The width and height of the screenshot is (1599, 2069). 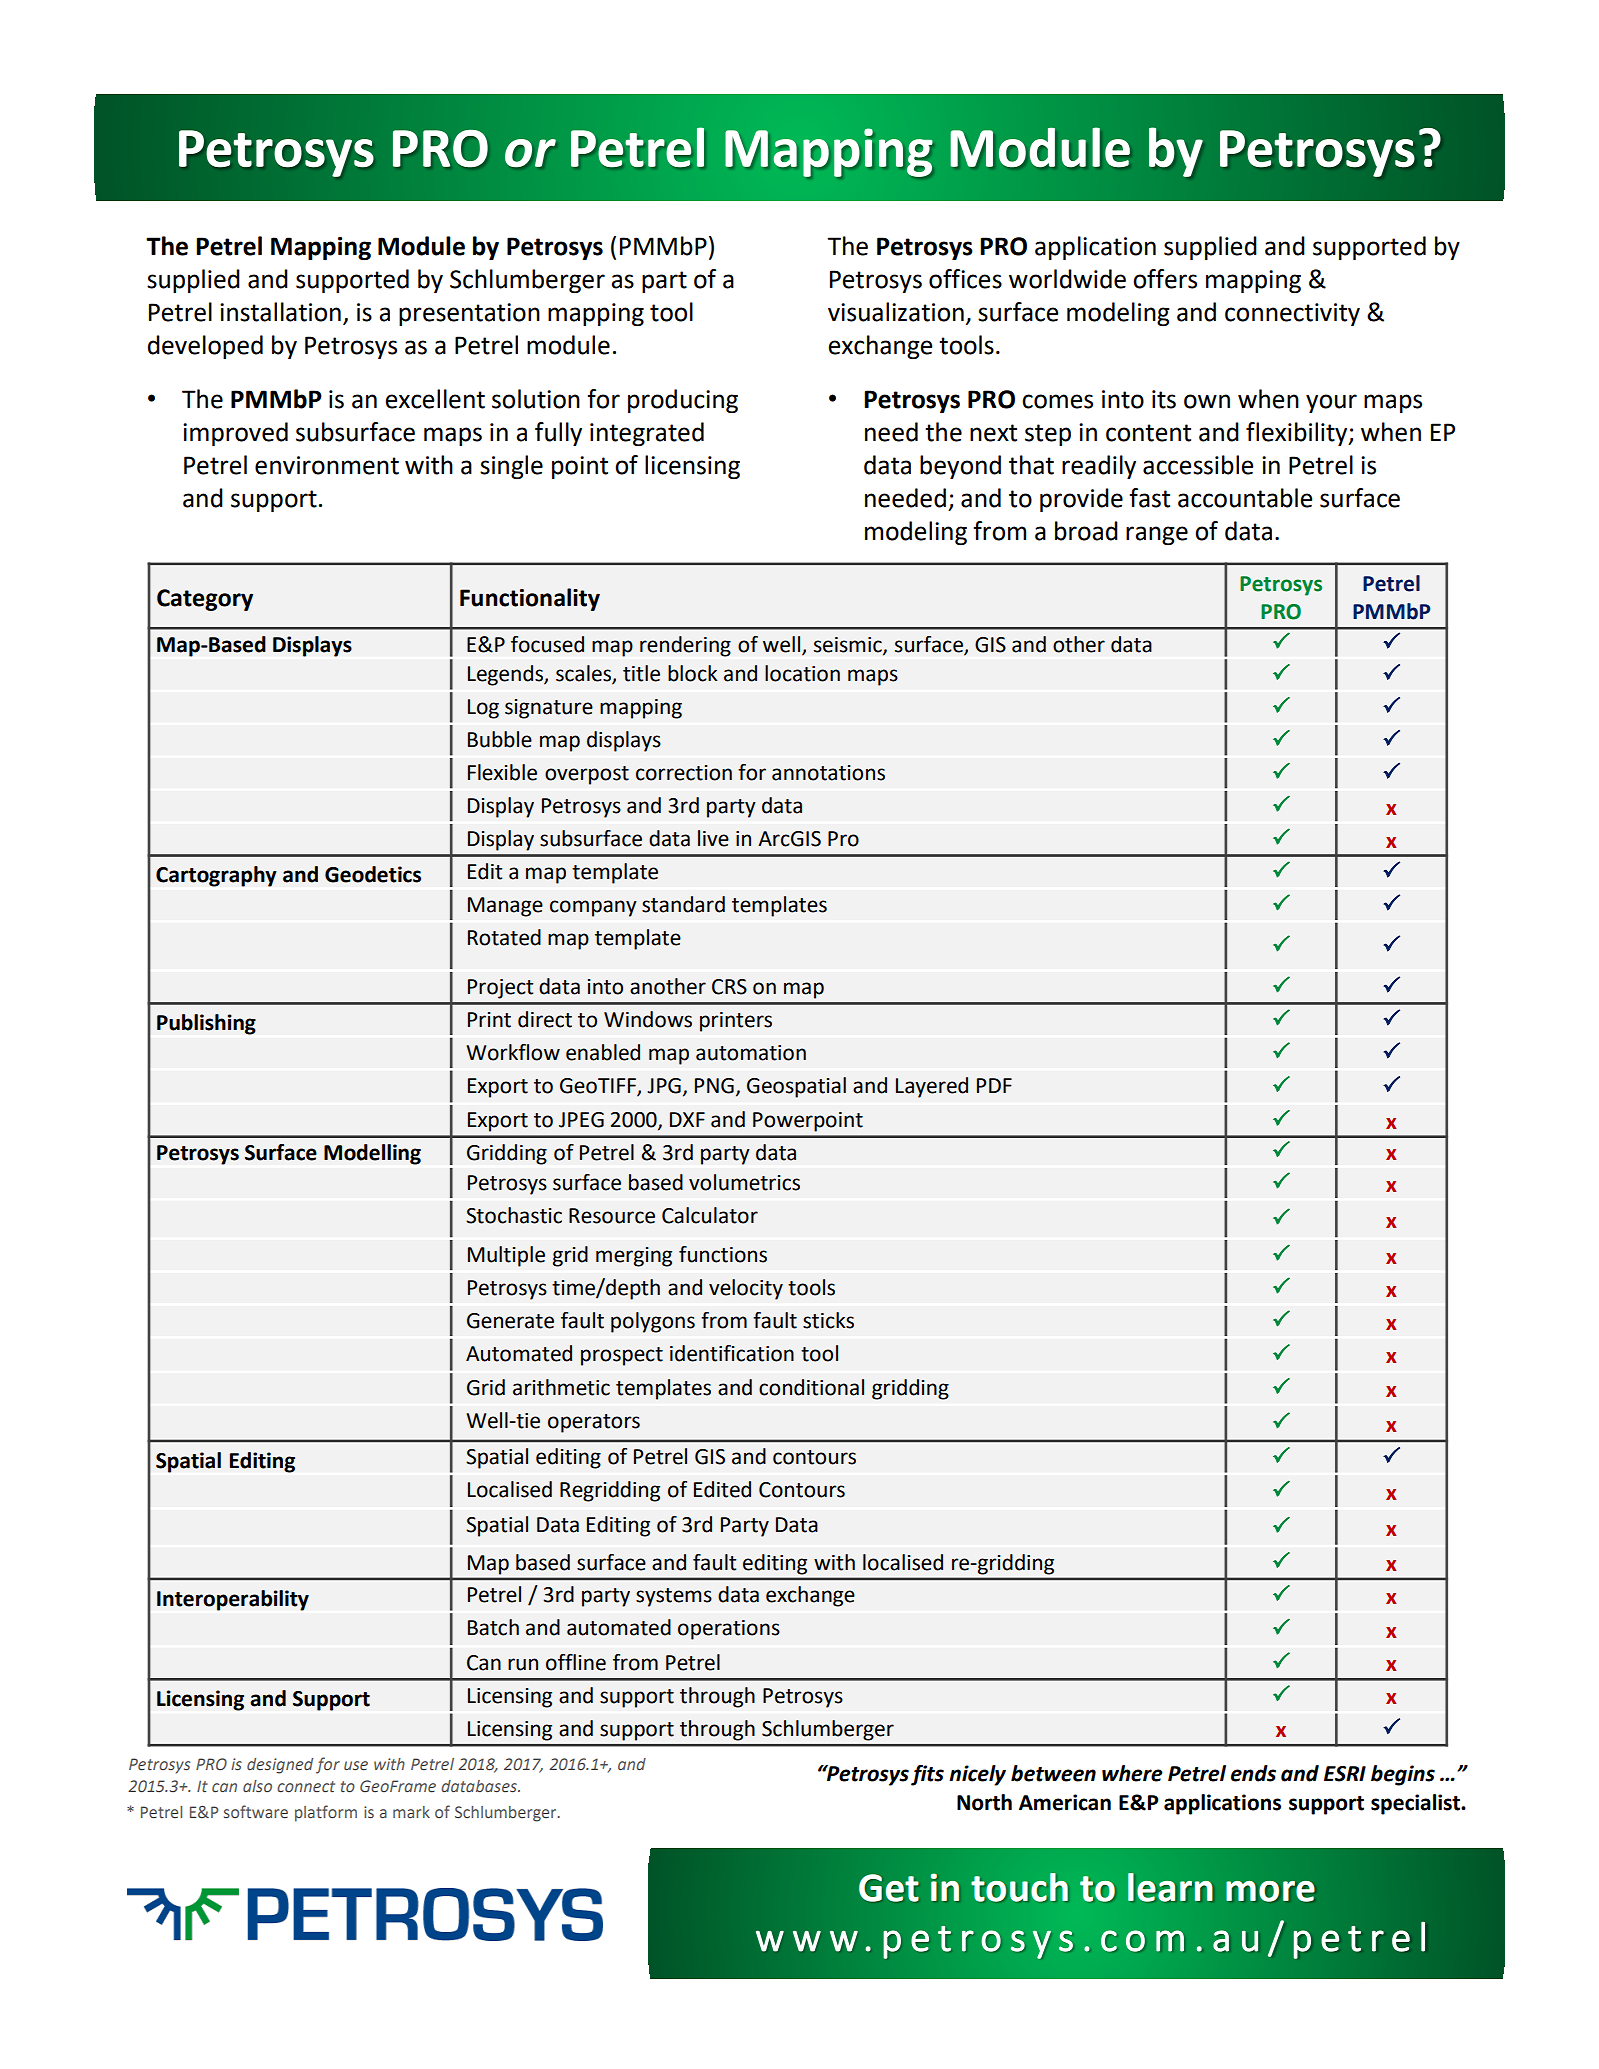 What do you see at coordinates (280, 312) in the screenshot?
I see `installation` at bounding box center [280, 312].
